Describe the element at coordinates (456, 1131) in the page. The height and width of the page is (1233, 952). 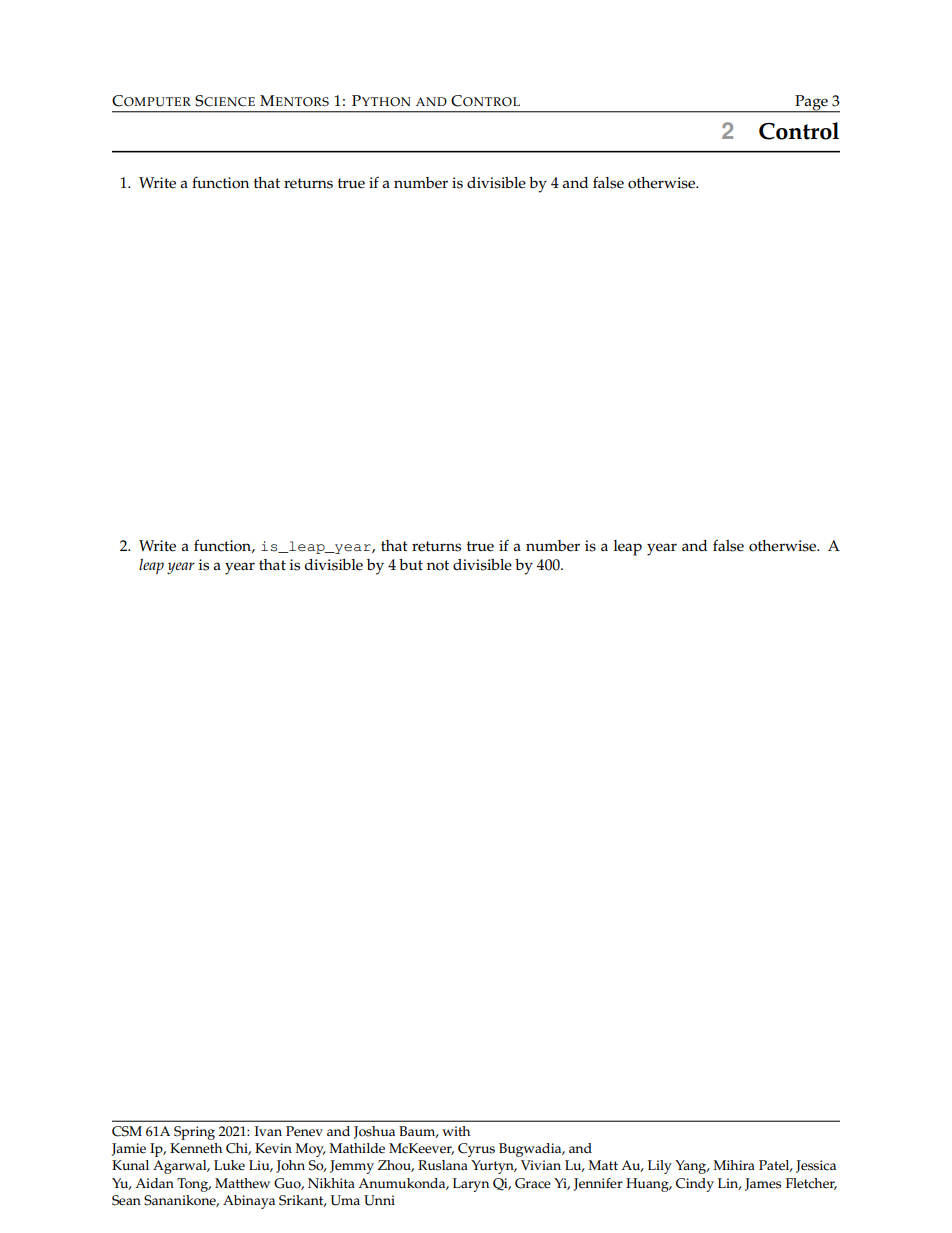
I see `with` at that location.
